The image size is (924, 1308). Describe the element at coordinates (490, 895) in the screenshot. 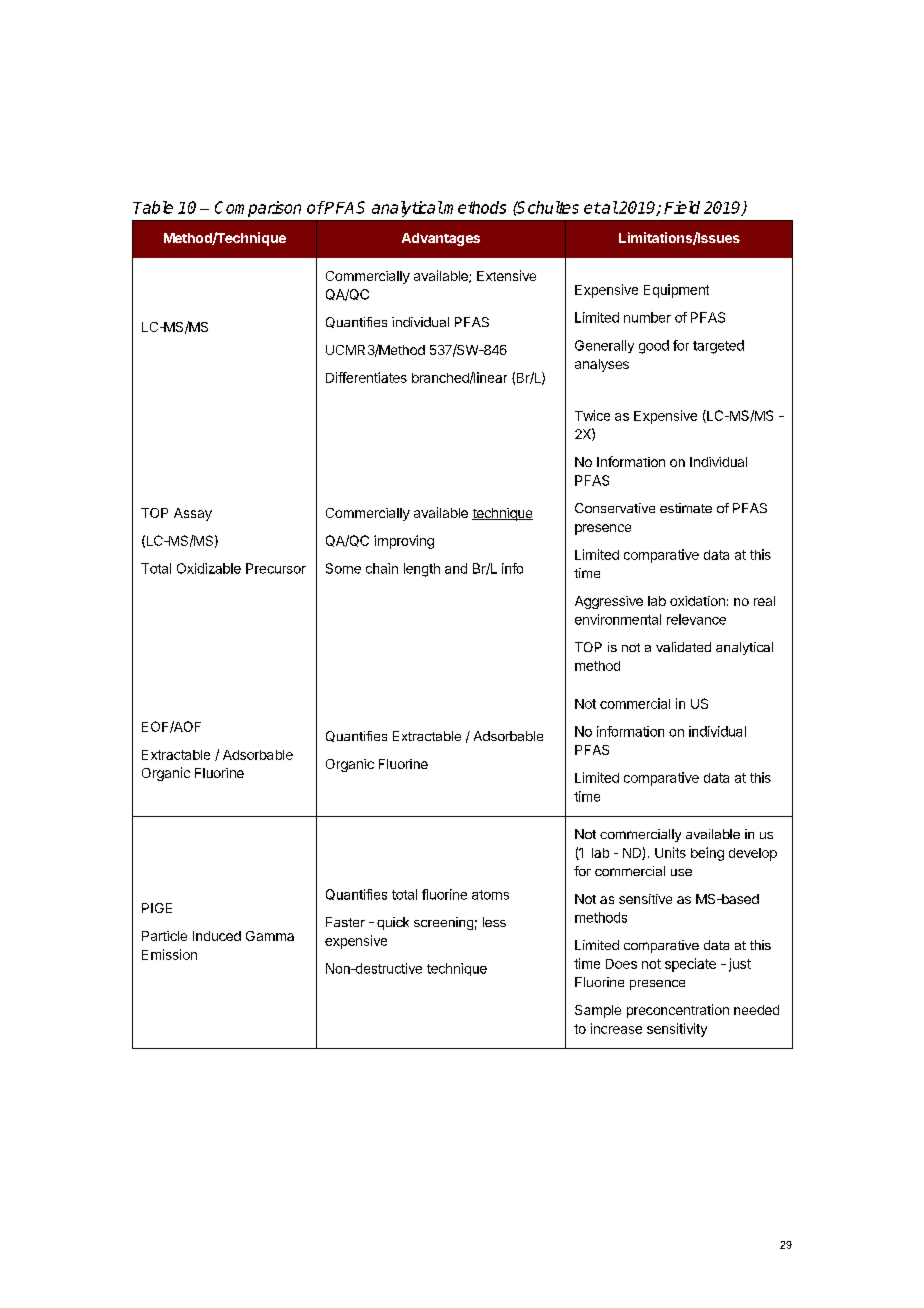

I see `atoms` at that location.
